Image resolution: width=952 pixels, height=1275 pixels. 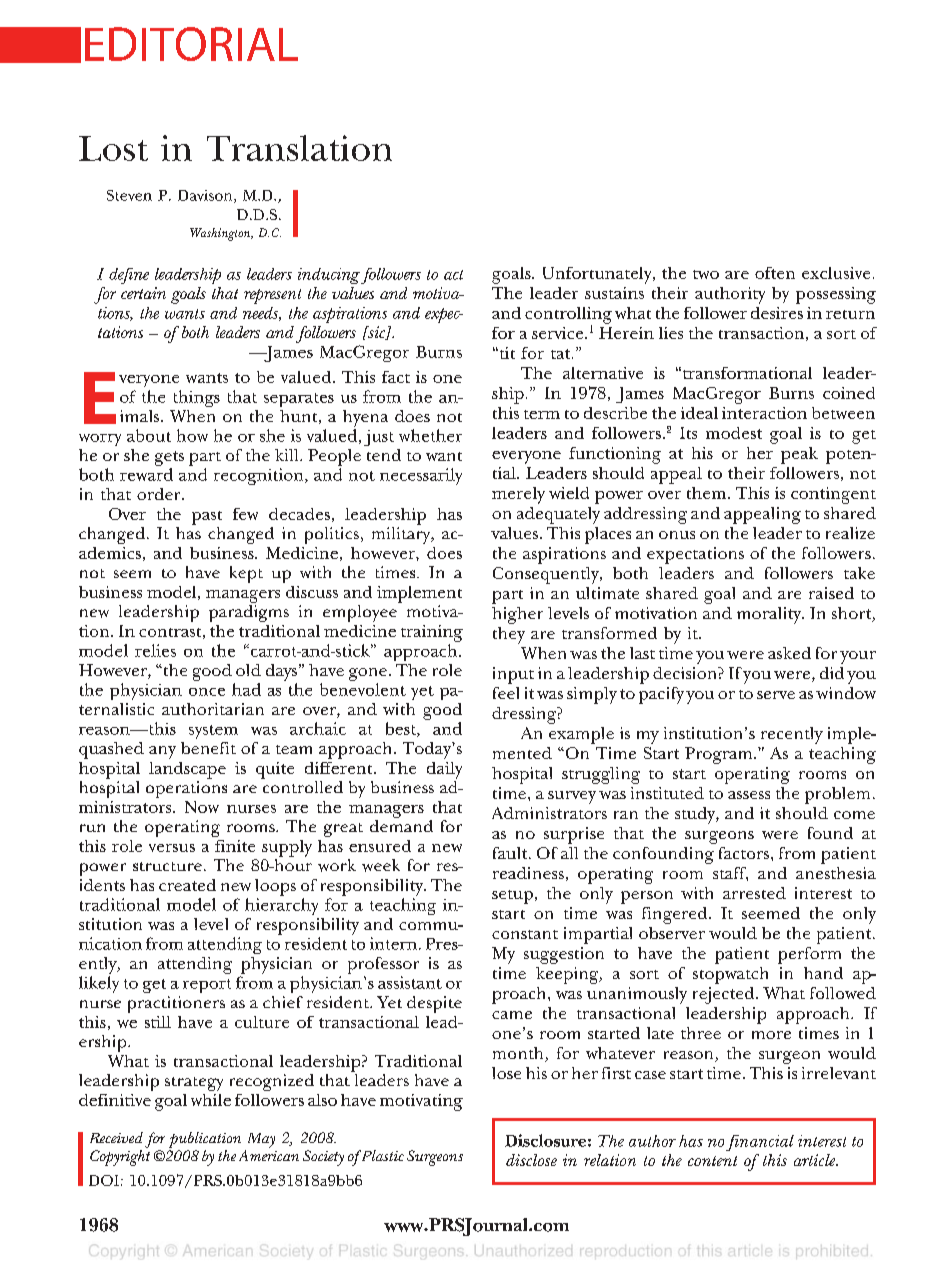 What do you see at coordinates (519, 1054) in the page?
I see `month` at bounding box center [519, 1054].
